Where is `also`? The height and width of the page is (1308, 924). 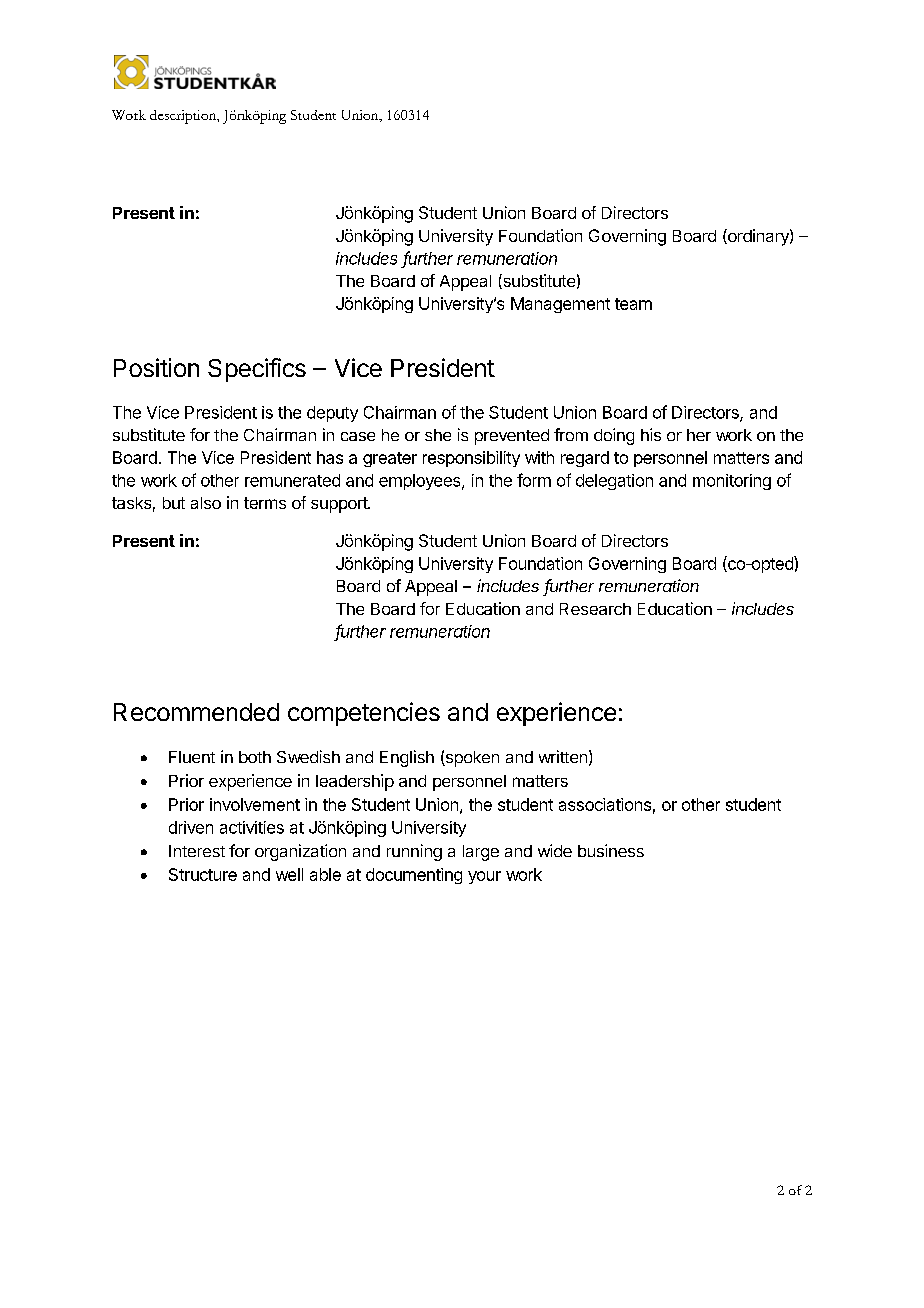
also is located at coordinates (206, 503).
